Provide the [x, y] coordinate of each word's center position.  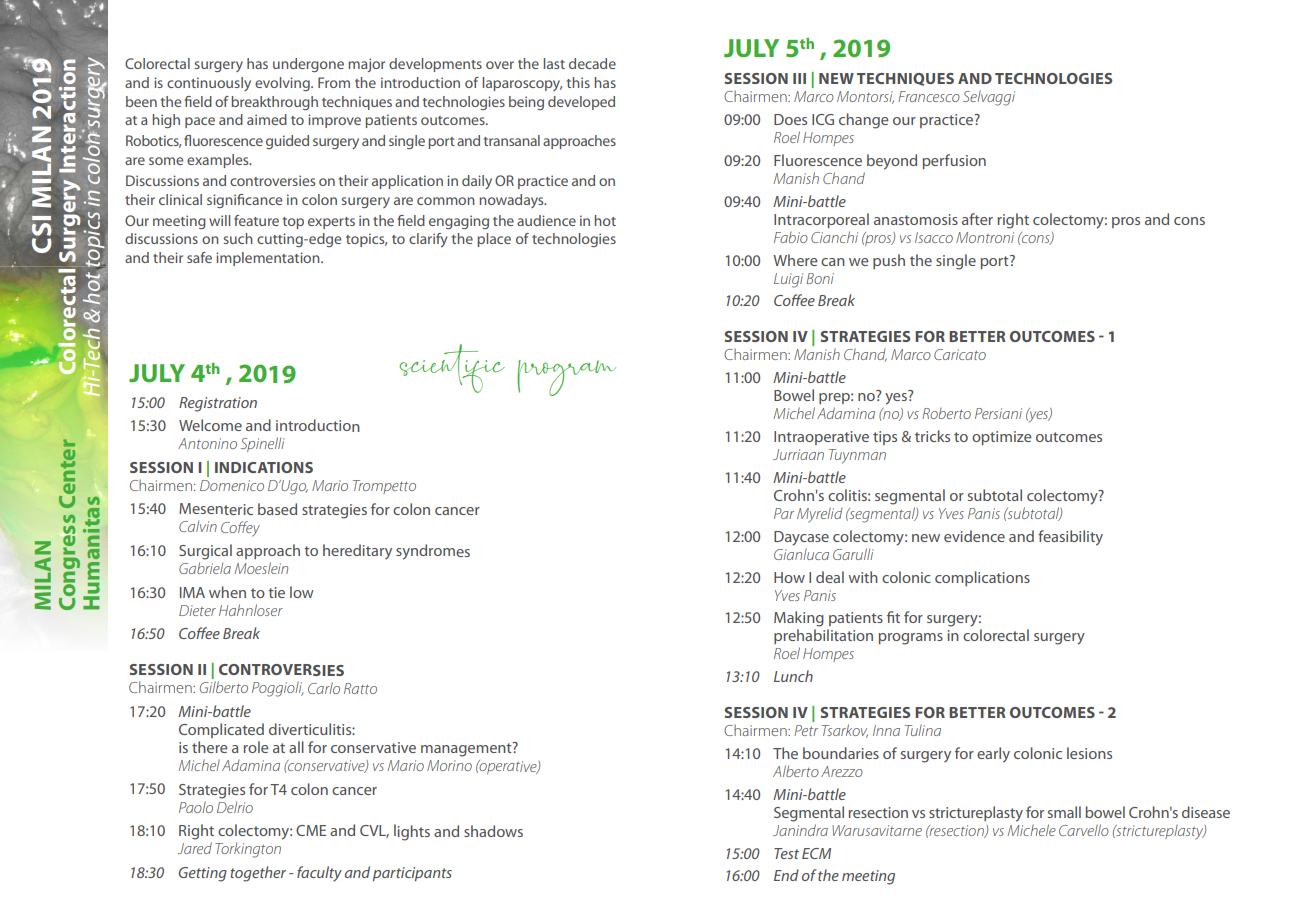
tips [885, 438]
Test [786, 853]
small [1064, 812]
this [578, 82]
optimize [1002, 438]
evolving [283, 84]
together [258, 874]
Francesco [929, 96]
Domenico [232, 485]
